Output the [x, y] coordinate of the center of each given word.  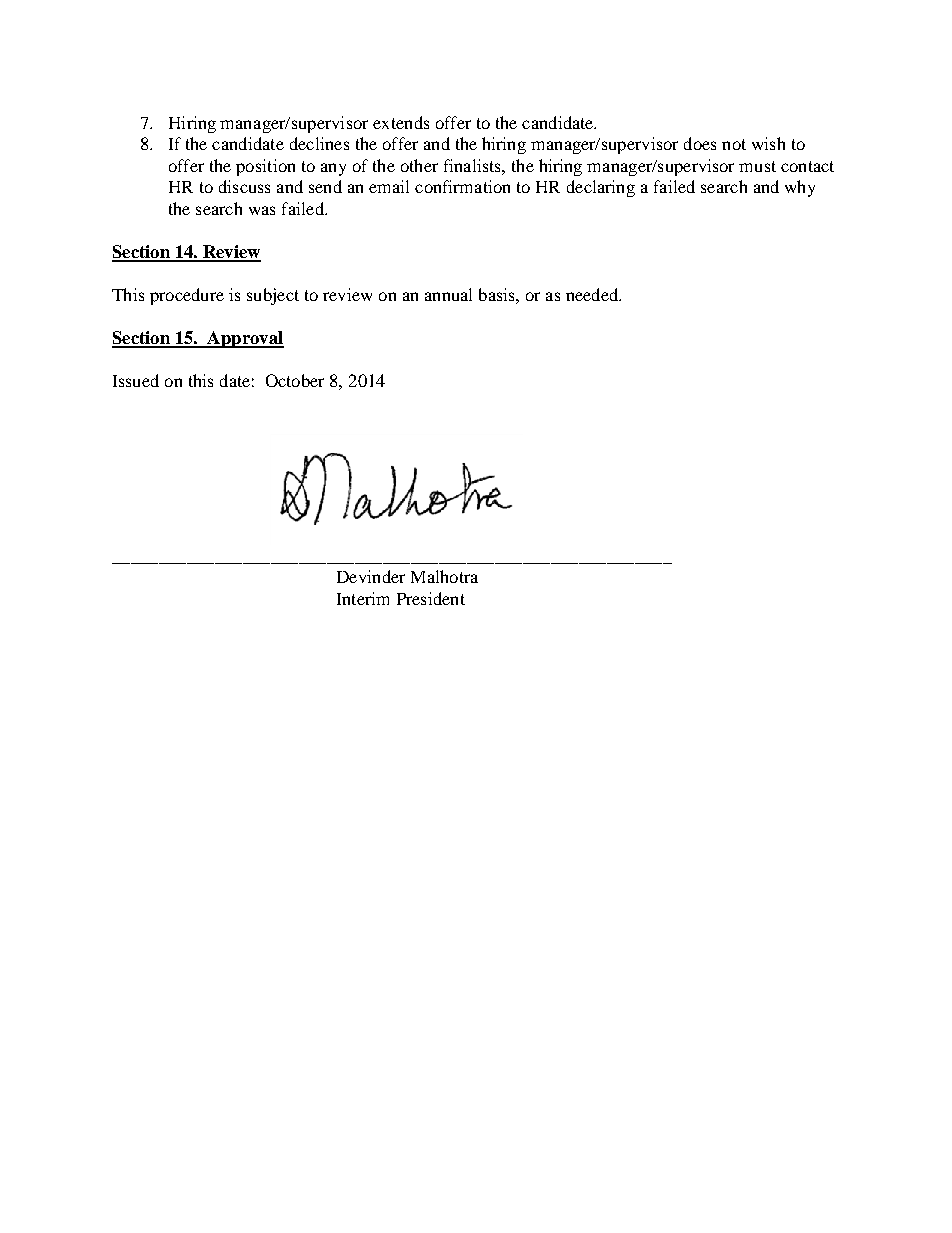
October [295, 380]
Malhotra [444, 576]
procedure [187, 296]
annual [448, 294]
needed [593, 294]
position [265, 167]
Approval [244, 339]
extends [401, 122]
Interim [363, 598]
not [734, 144]
